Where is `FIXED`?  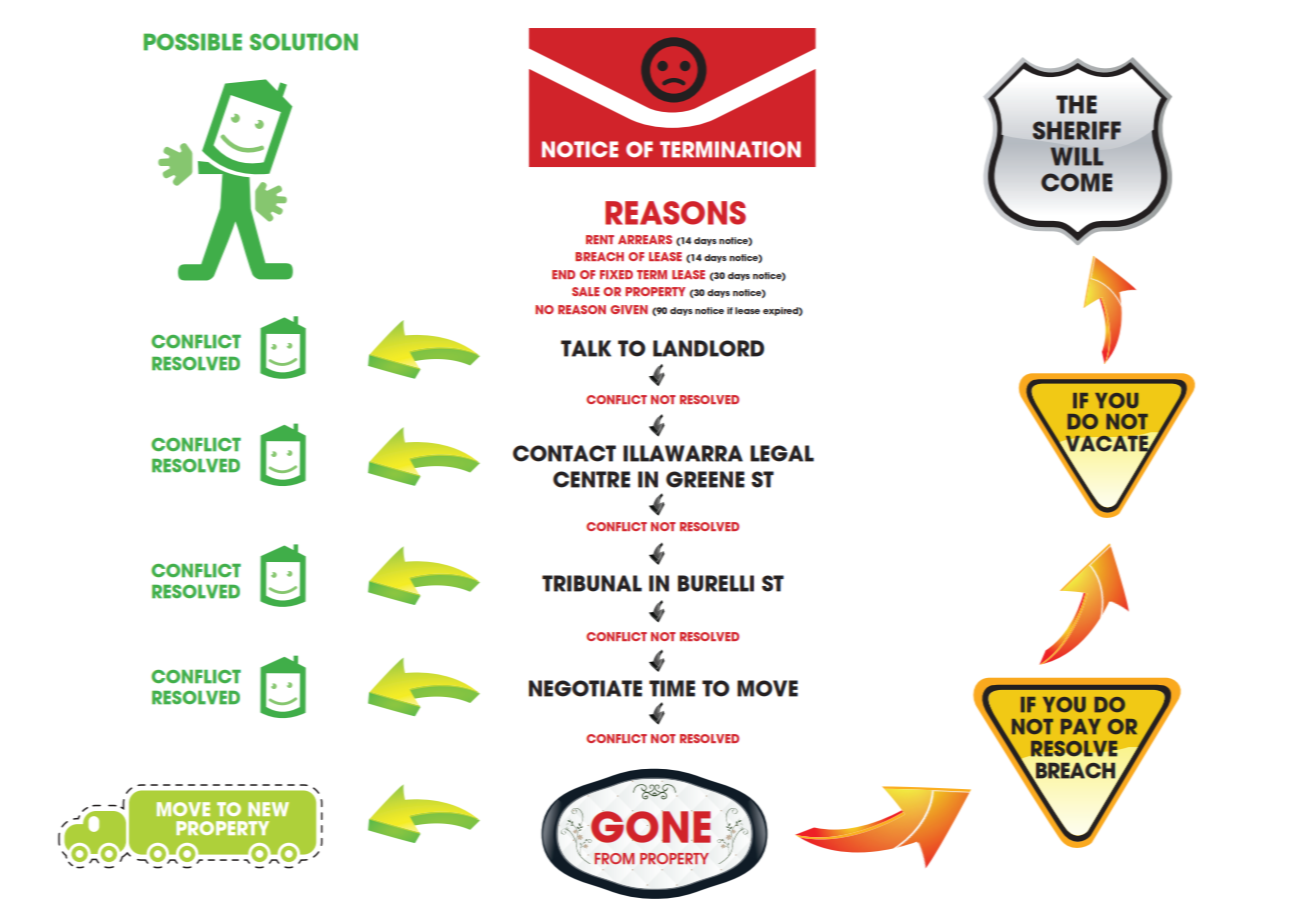
FIXED is located at coordinates (616, 274).
